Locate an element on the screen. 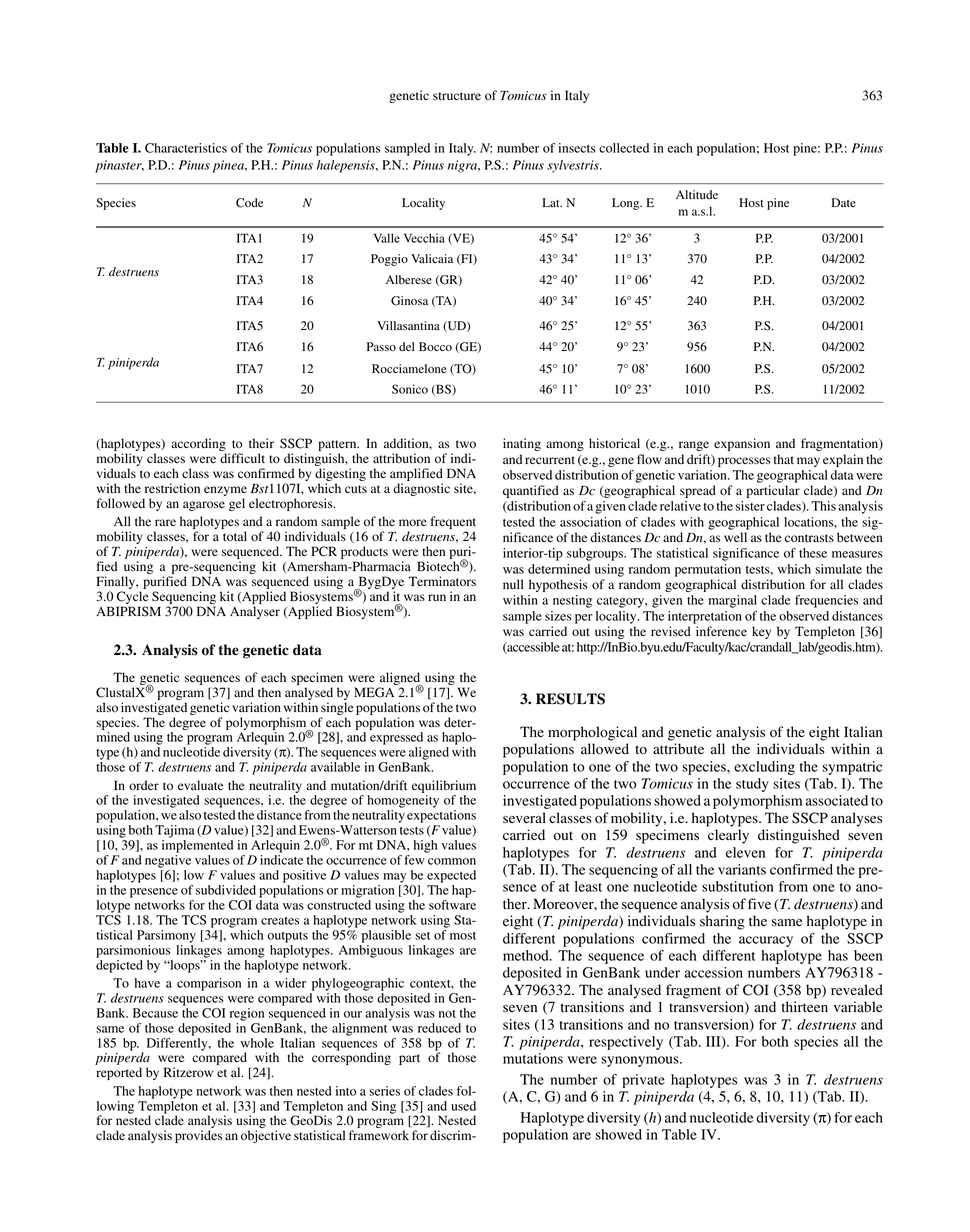  null is located at coordinates (513, 584).
